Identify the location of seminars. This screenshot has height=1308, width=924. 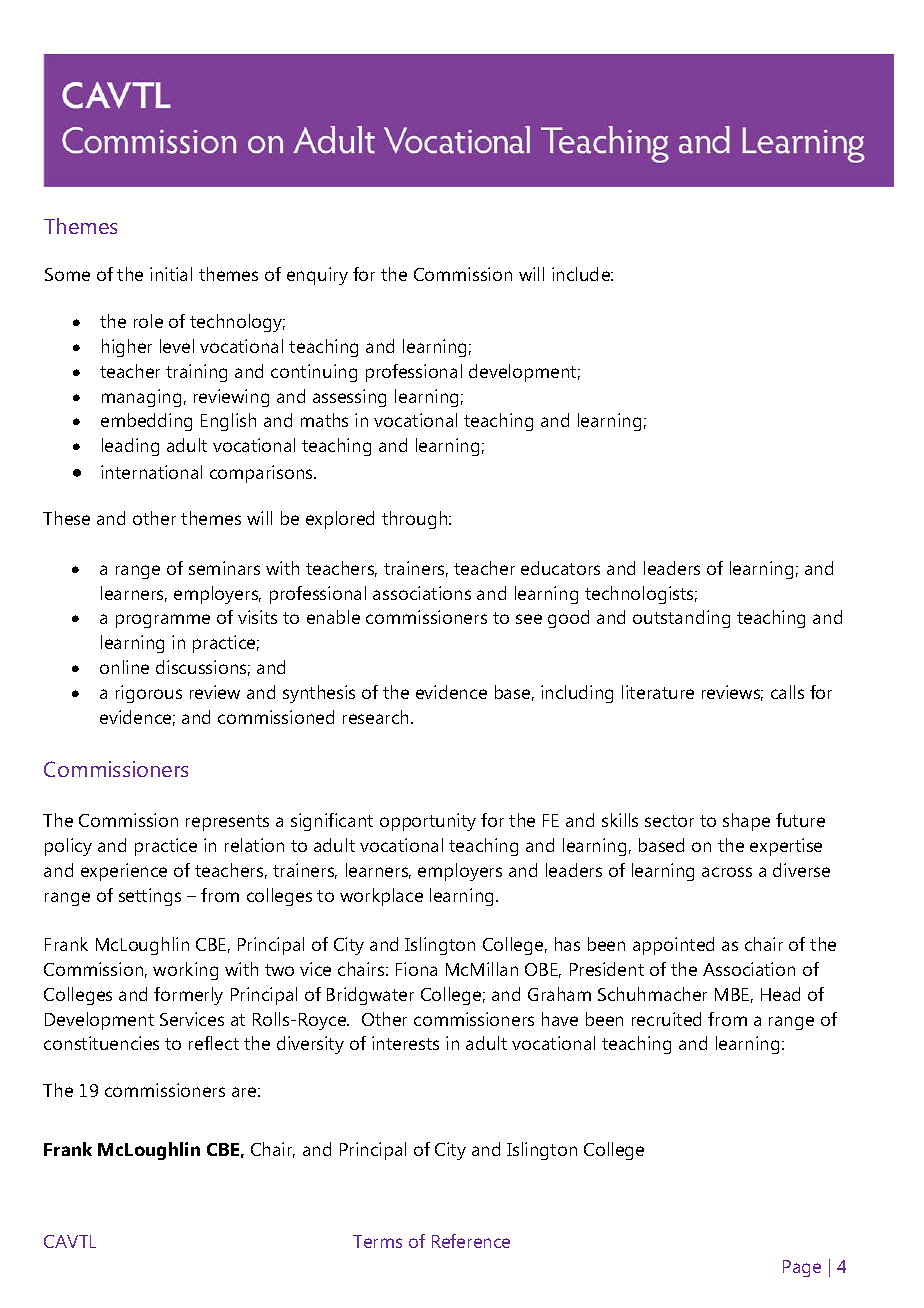
(224, 568).
